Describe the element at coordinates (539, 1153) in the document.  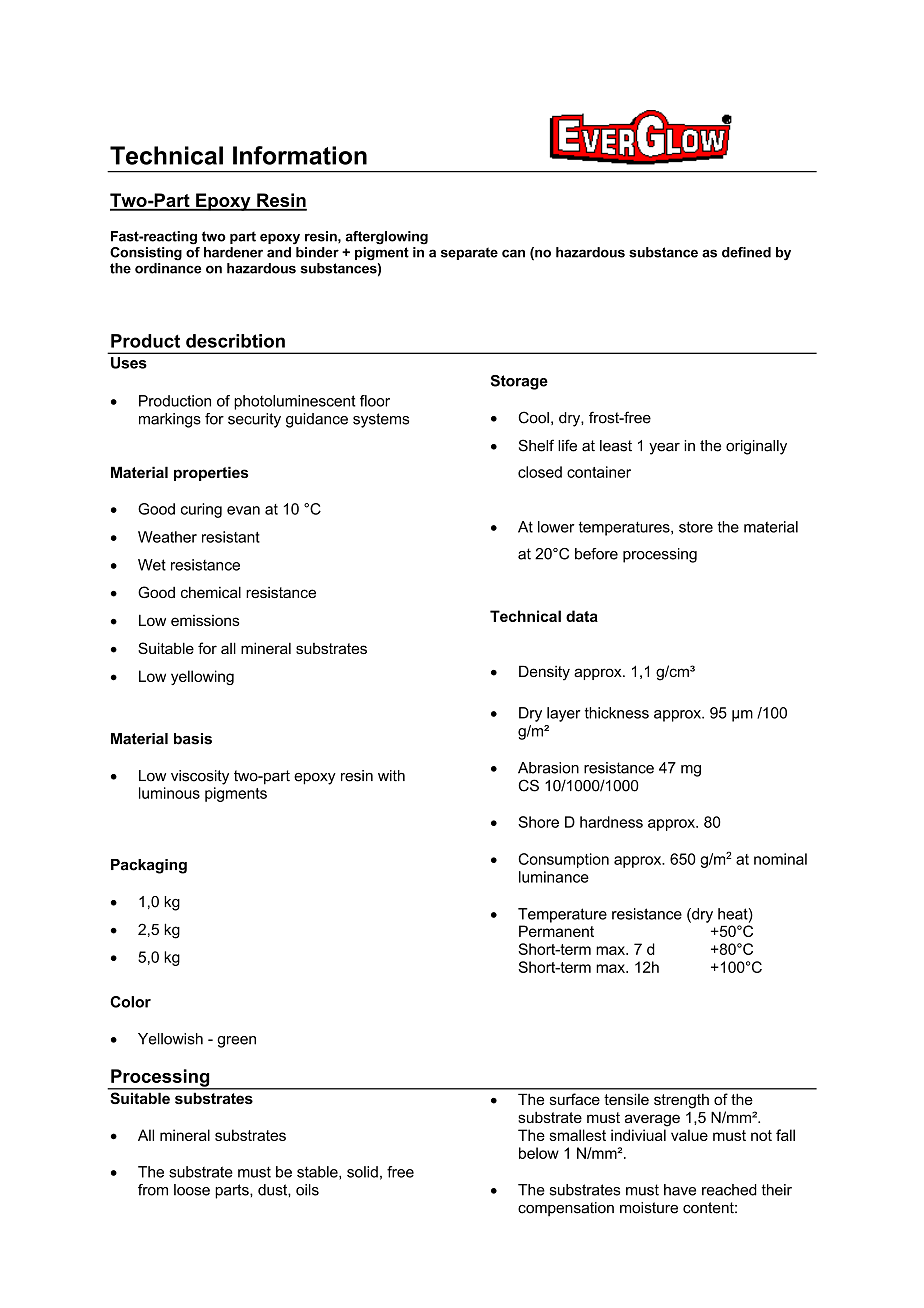
I see `below` at that location.
